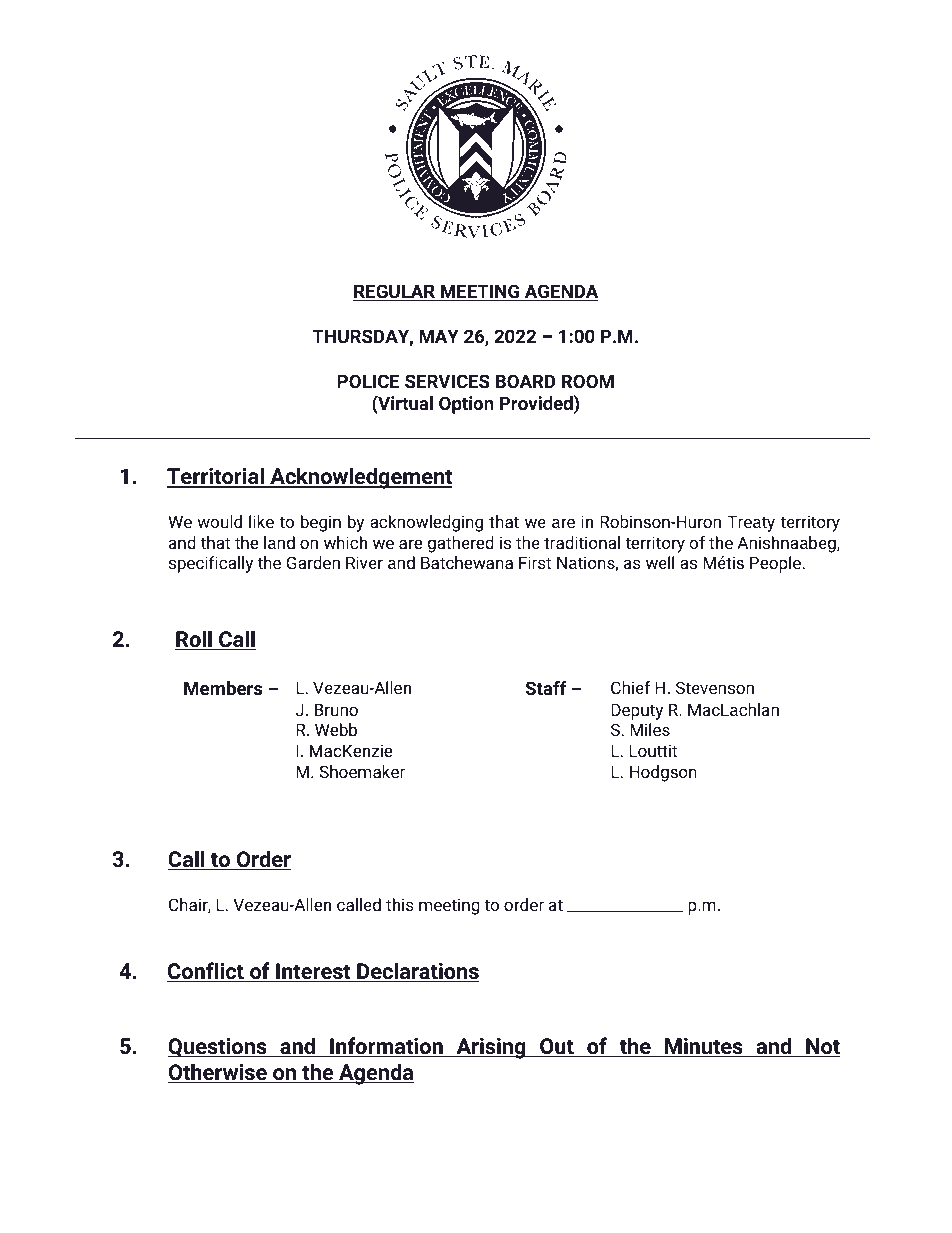  What do you see at coordinates (715, 687) in the screenshot?
I see `Stevenson` at bounding box center [715, 687].
